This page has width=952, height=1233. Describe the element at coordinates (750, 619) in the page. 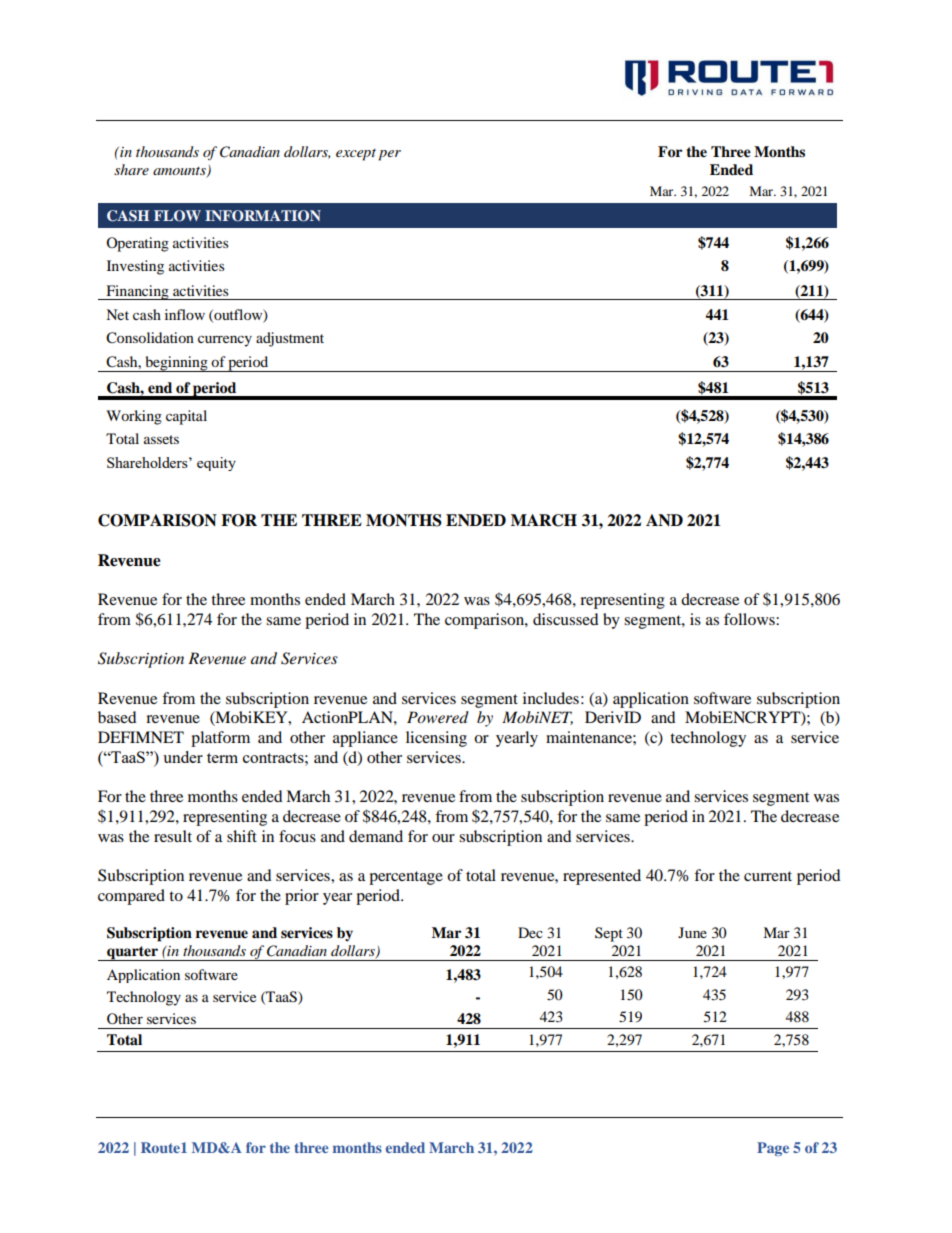

I see `follows` at that location.
